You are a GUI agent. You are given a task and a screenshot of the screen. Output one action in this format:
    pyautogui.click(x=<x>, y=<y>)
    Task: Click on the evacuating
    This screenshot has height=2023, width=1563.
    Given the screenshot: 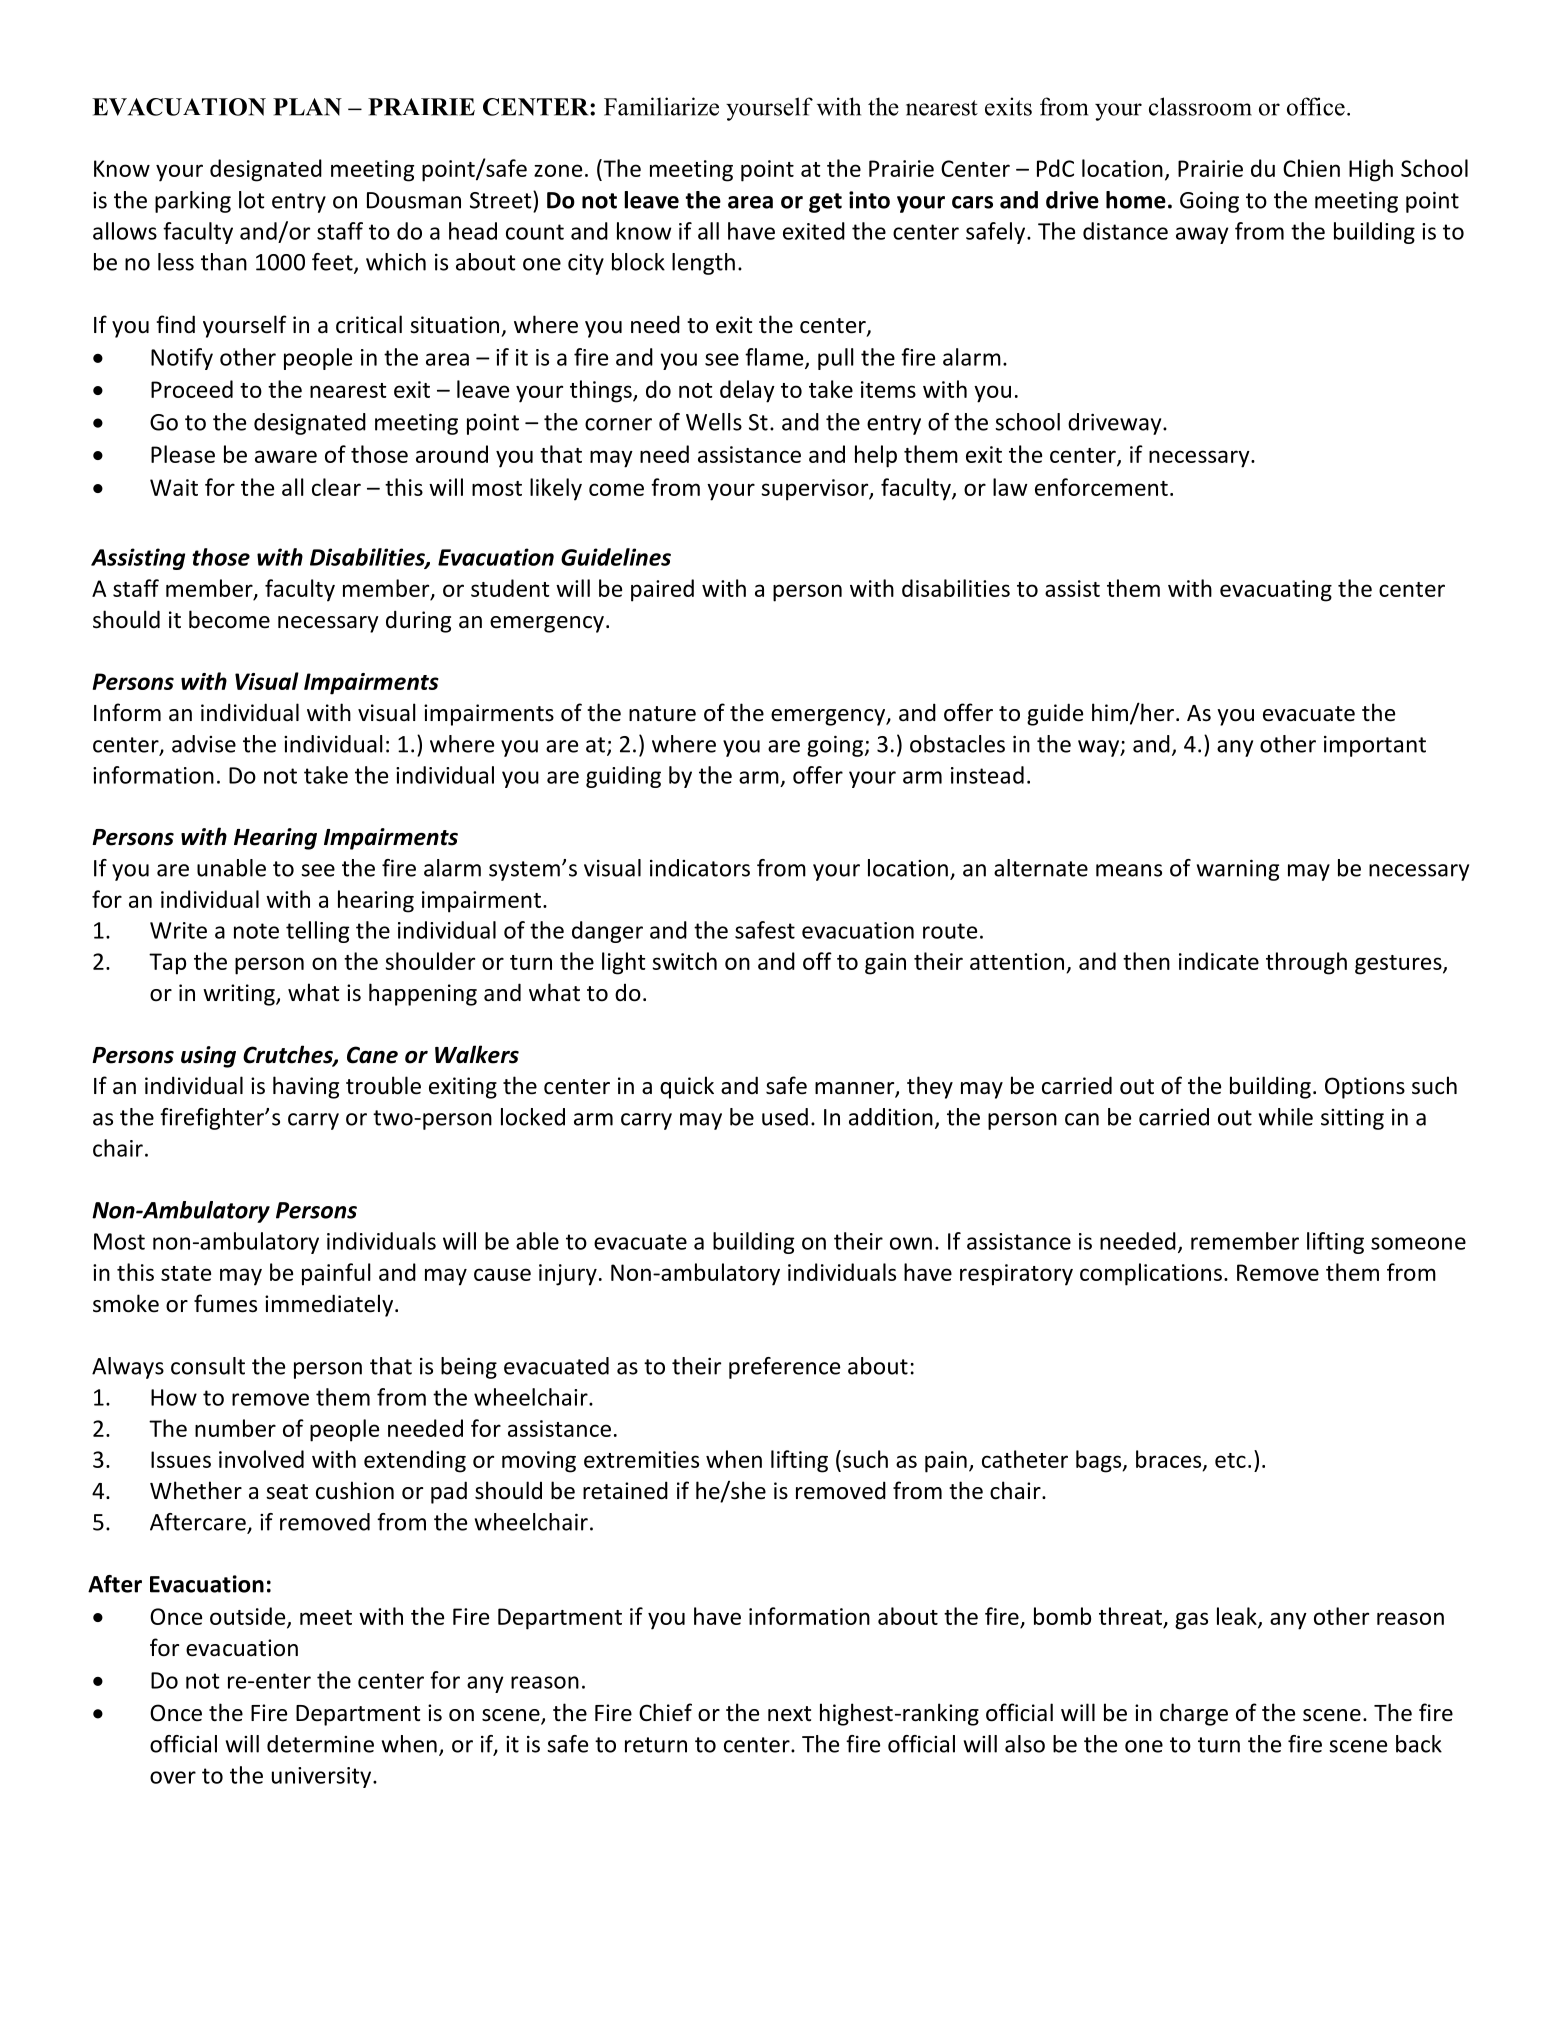 What is the action you would take?
    pyautogui.click(x=1276, y=591)
